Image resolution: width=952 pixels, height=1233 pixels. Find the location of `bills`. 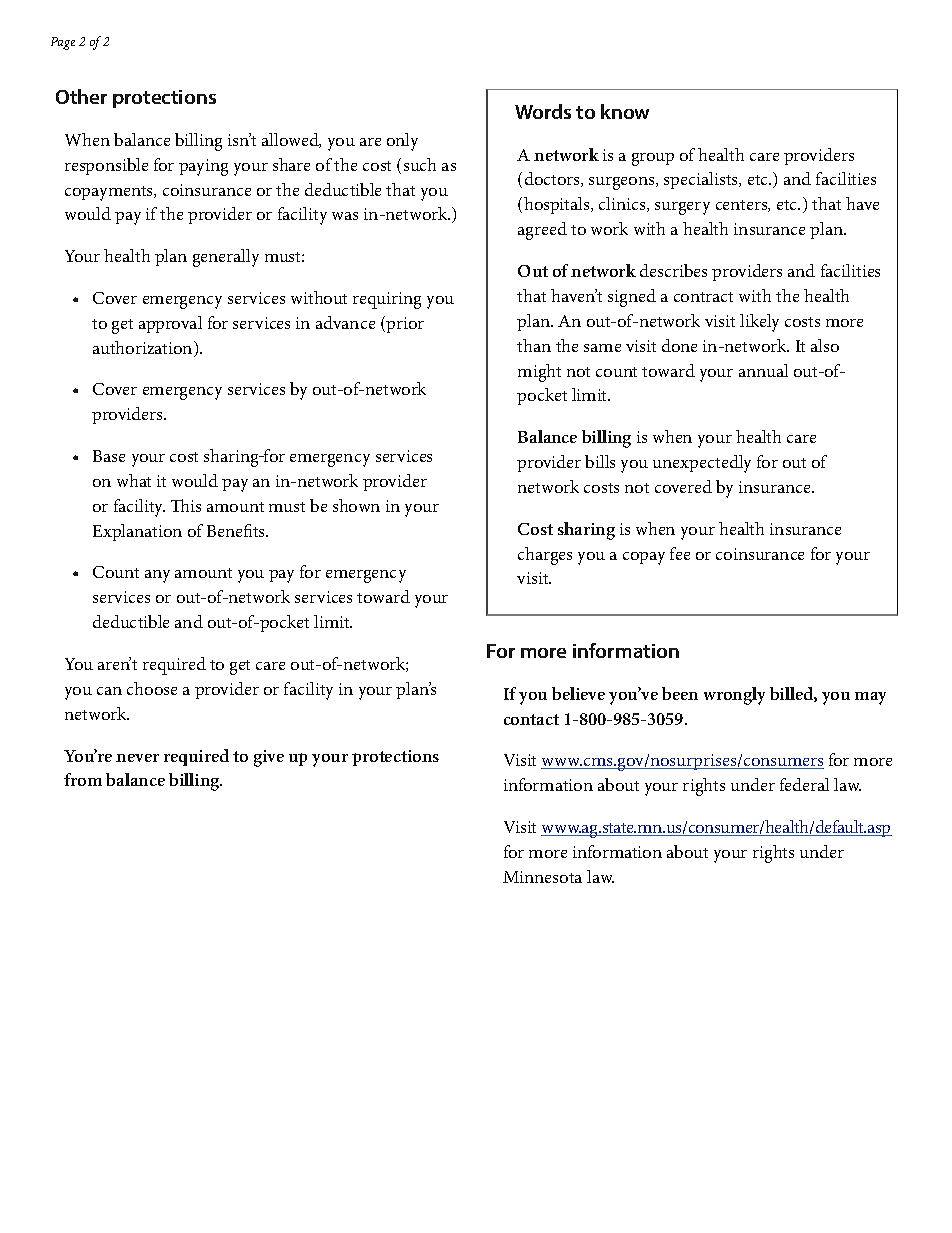

bills is located at coordinates (600, 461).
